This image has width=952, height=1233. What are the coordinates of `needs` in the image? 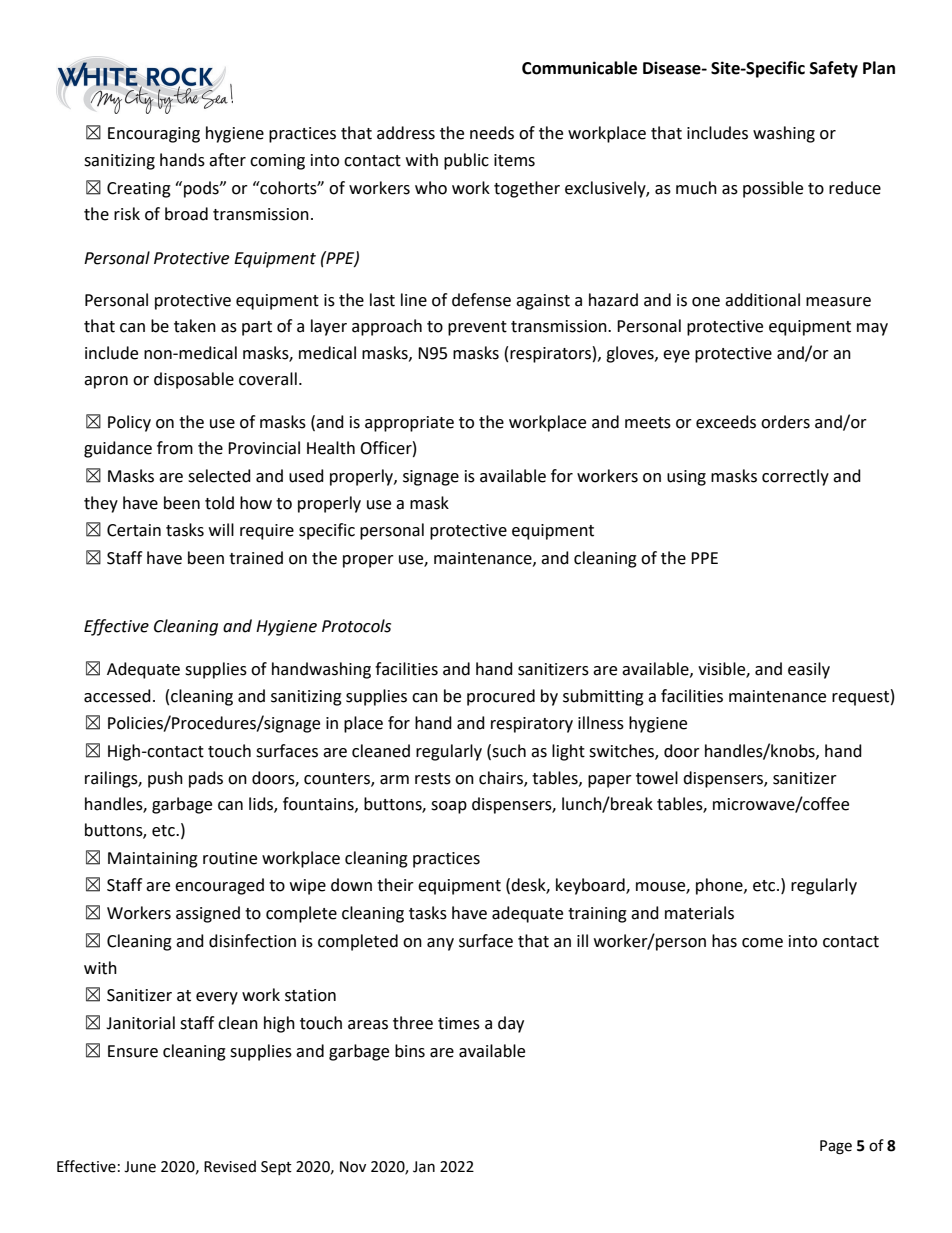 It's located at (492, 133).
